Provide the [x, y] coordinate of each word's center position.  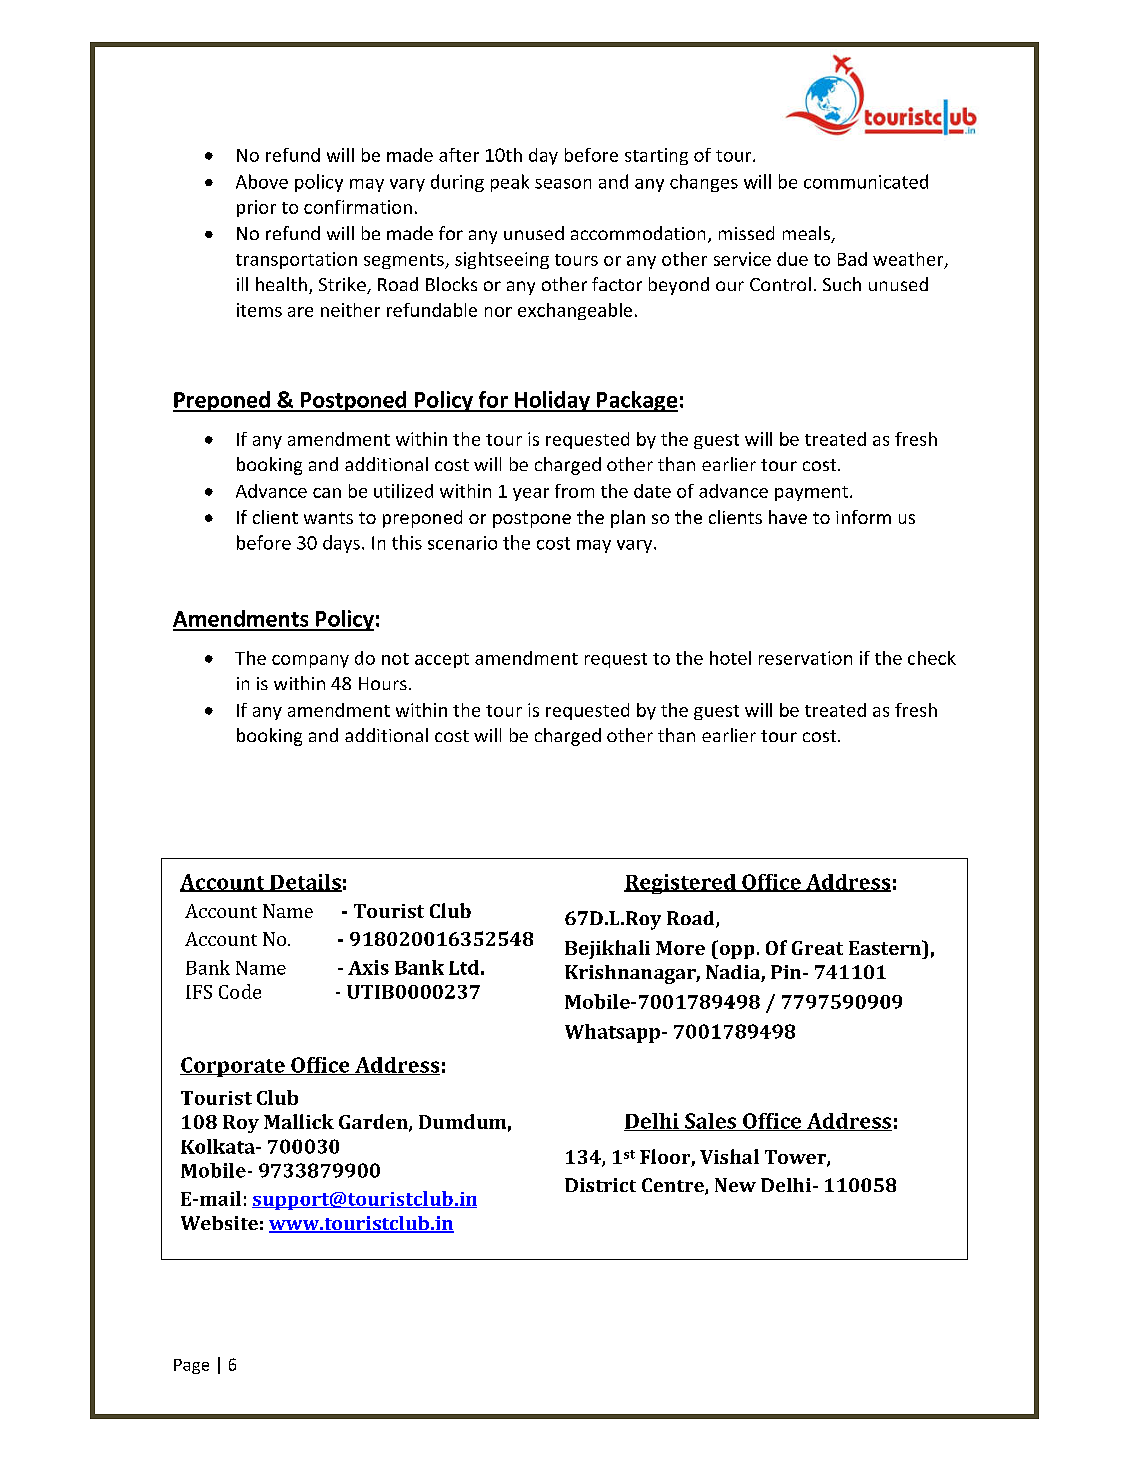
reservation [805, 658]
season [563, 184]
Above [262, 181]
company [310, 661]
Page [191, 1366]
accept [442, 660]
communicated [866, 181]
